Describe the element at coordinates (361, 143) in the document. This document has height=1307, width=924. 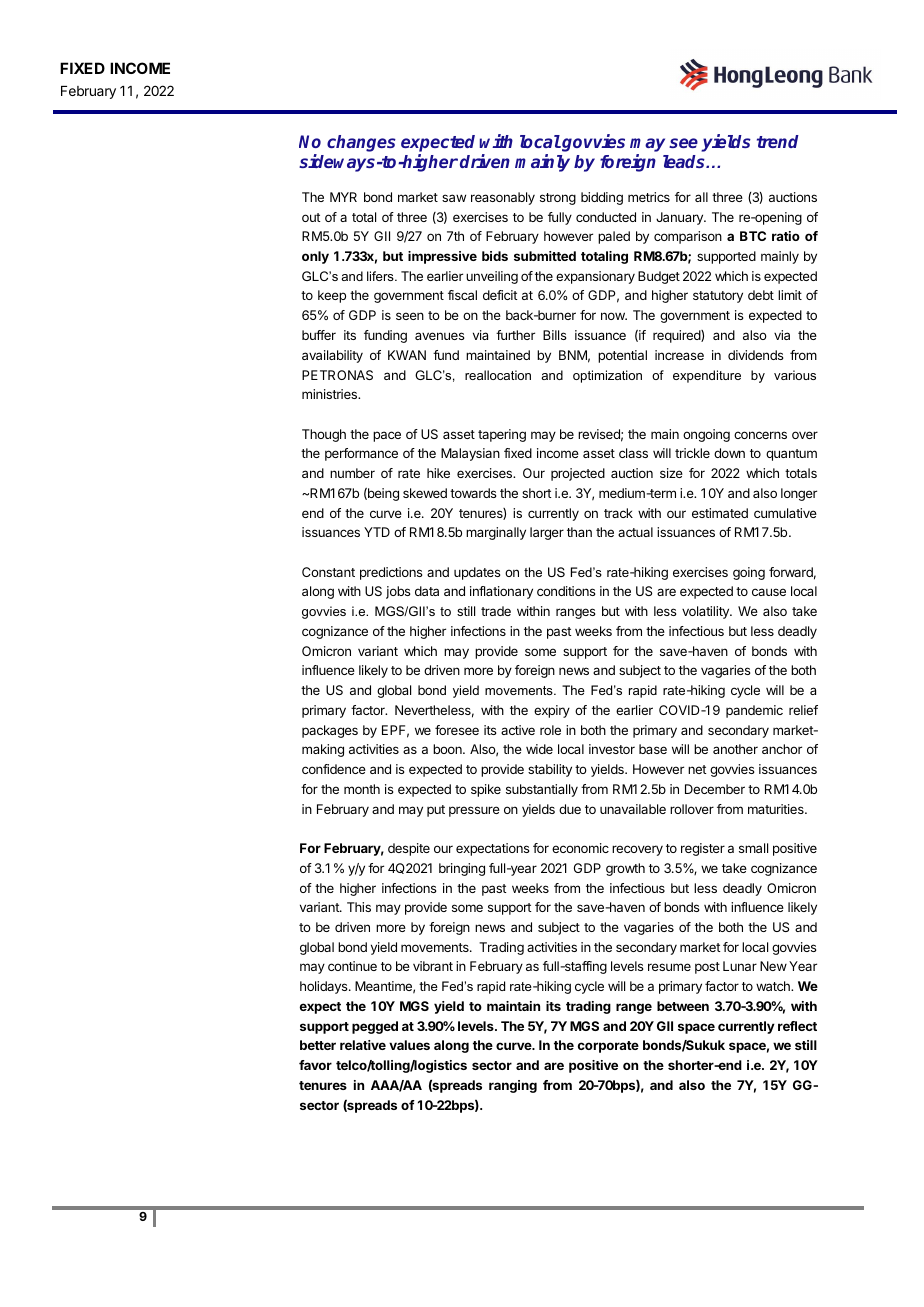
I see `changes` at that location.
